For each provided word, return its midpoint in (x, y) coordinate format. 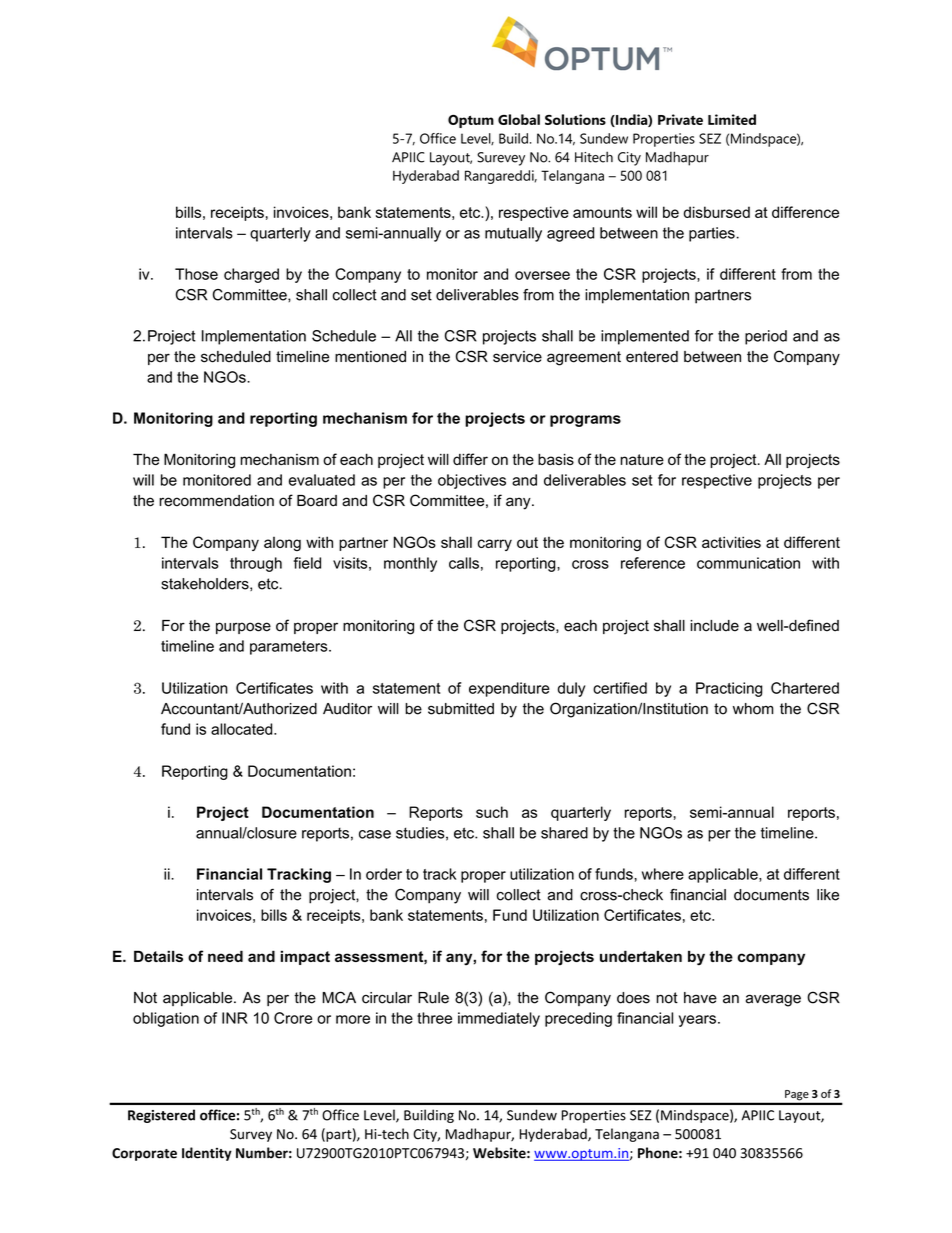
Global (519, 119)
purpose (243, 628)
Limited (732, 119)
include (714, 626)
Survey (251, 1135)
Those (196, 274)
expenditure (509, 689)
